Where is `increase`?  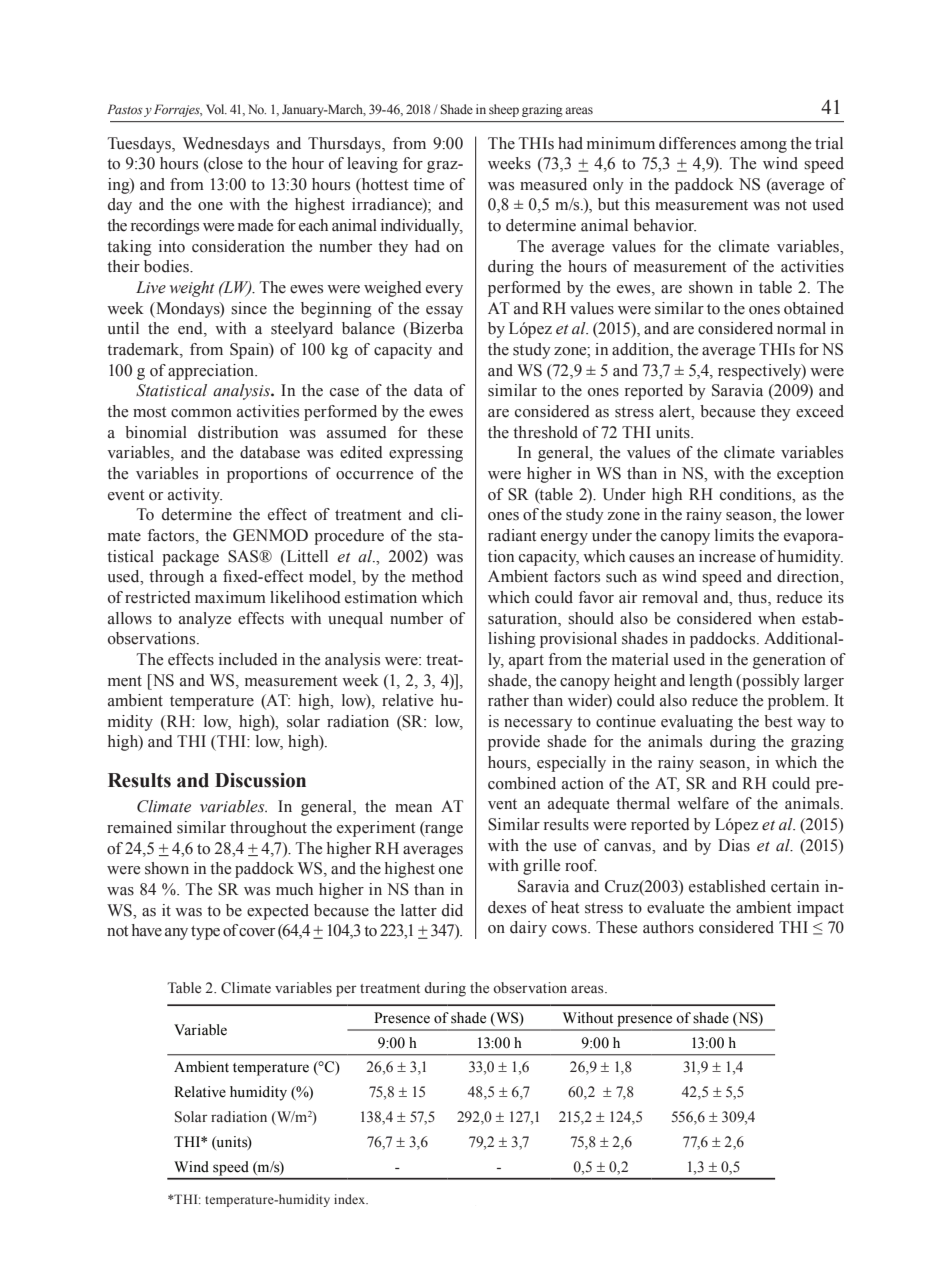
increase is located at coordinates (727, 556).
